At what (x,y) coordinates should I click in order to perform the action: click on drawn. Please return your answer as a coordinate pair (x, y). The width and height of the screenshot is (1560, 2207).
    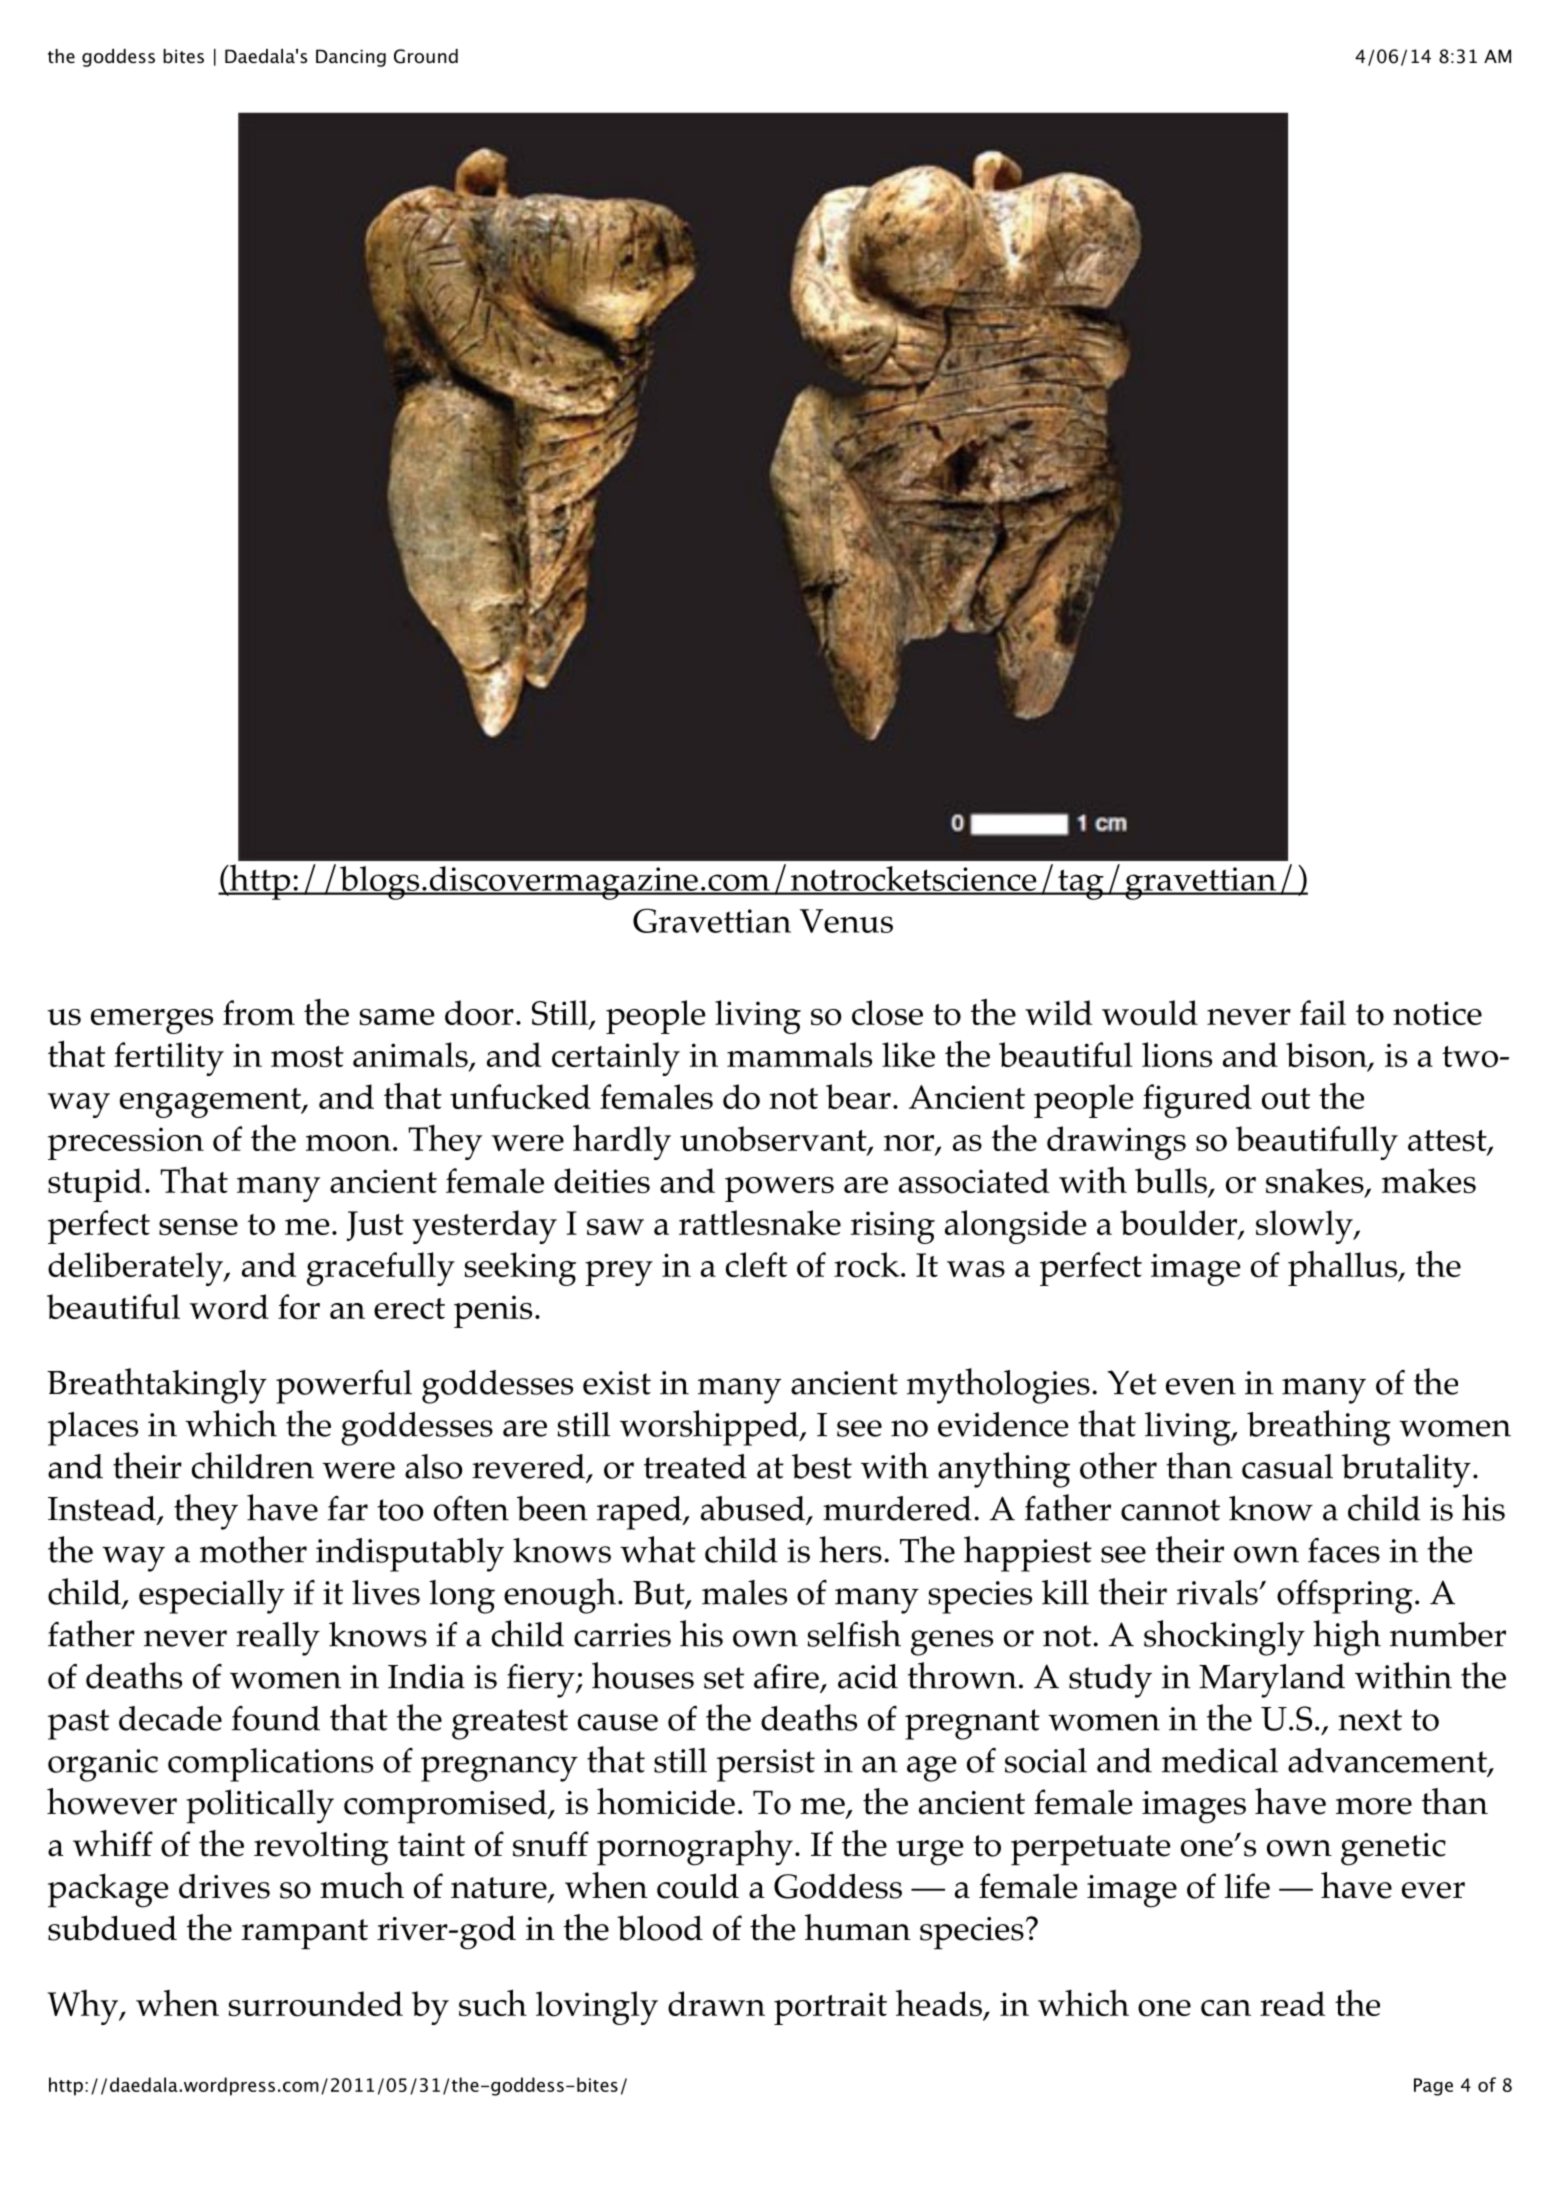
    Looking at the image, I should click on (716, 2003).
